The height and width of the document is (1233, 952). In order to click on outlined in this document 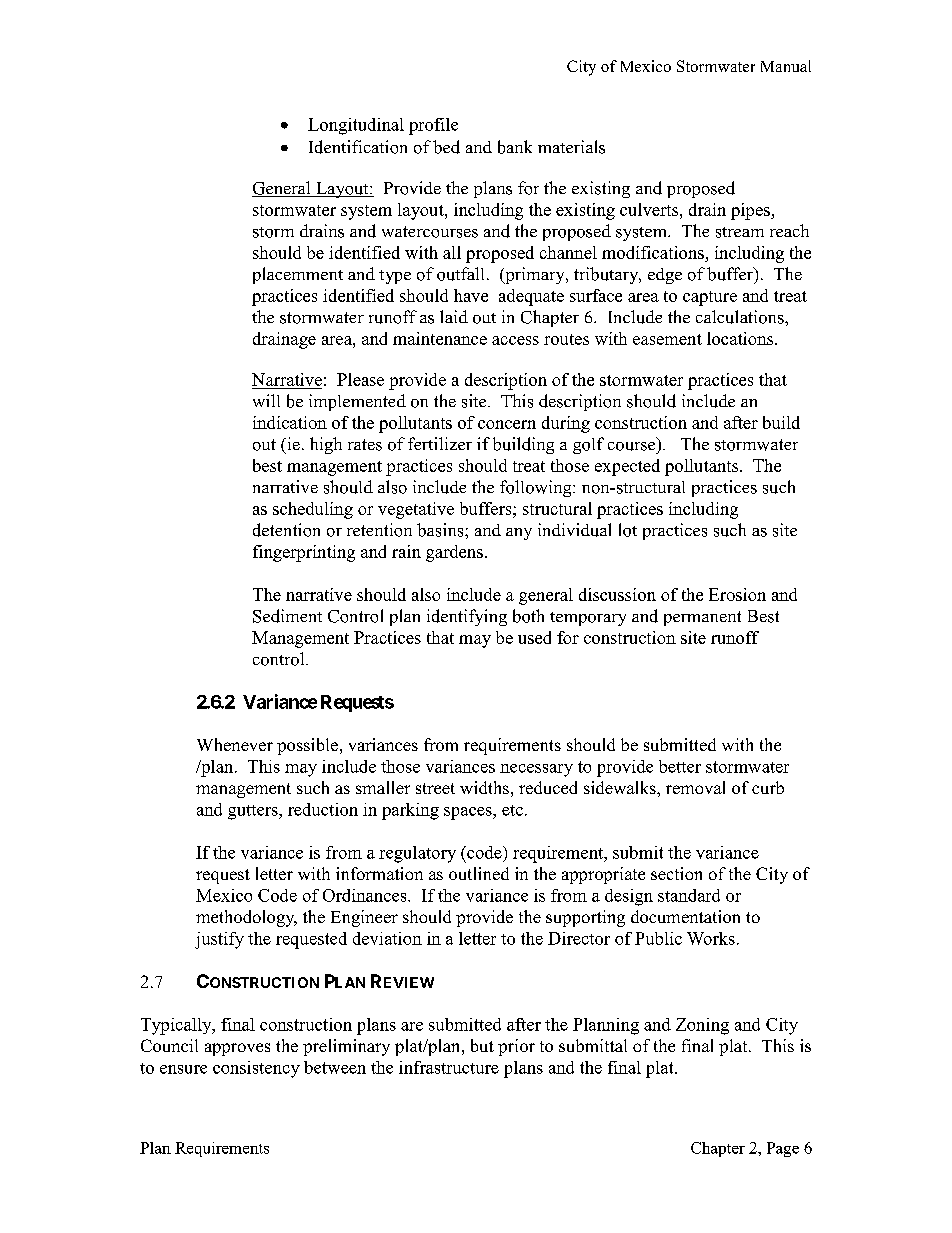, I will do `click(479, 873)`.
